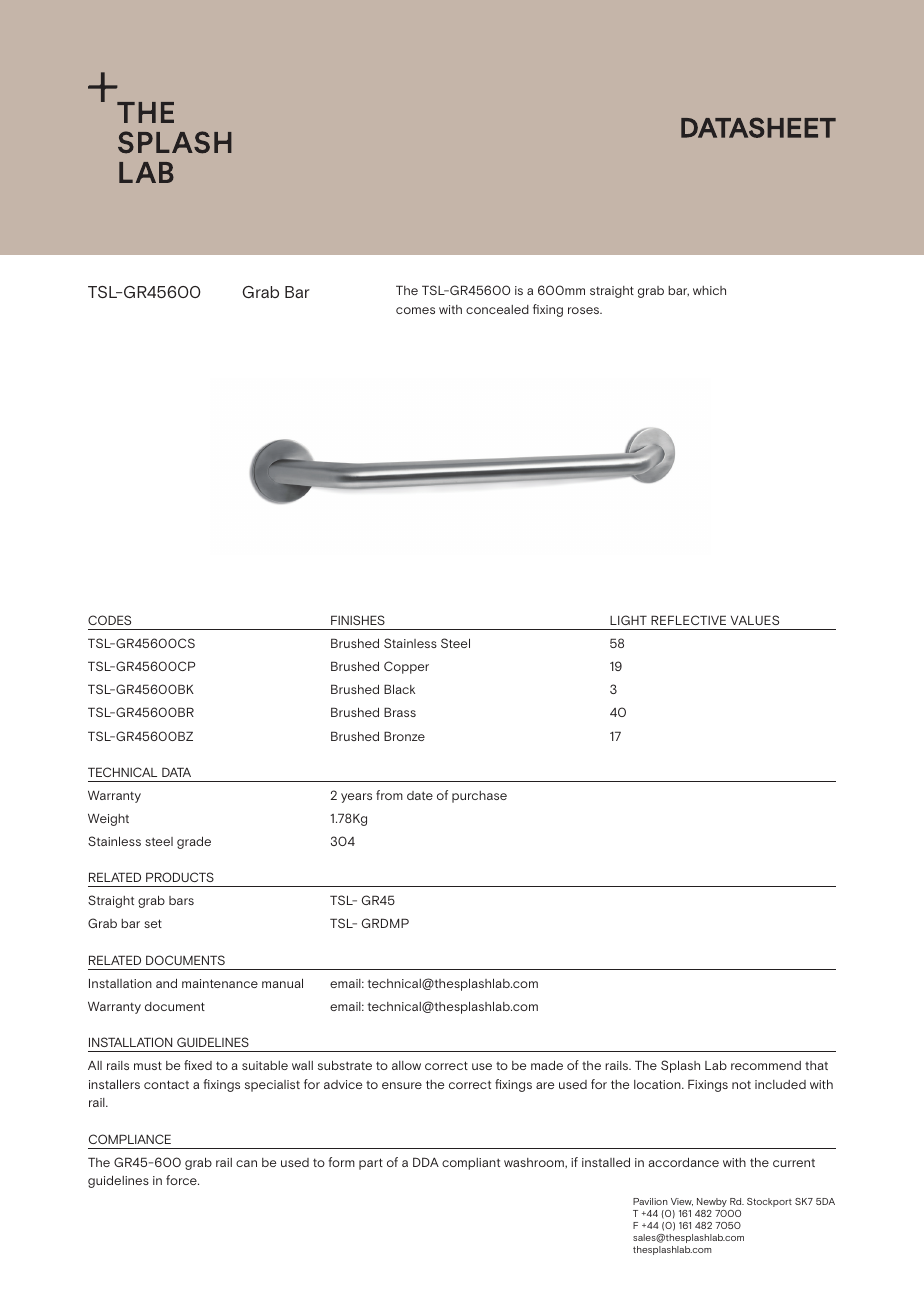 The width and height of the image is (924, 1308). I want to click on purchase, so click(479, 797).
